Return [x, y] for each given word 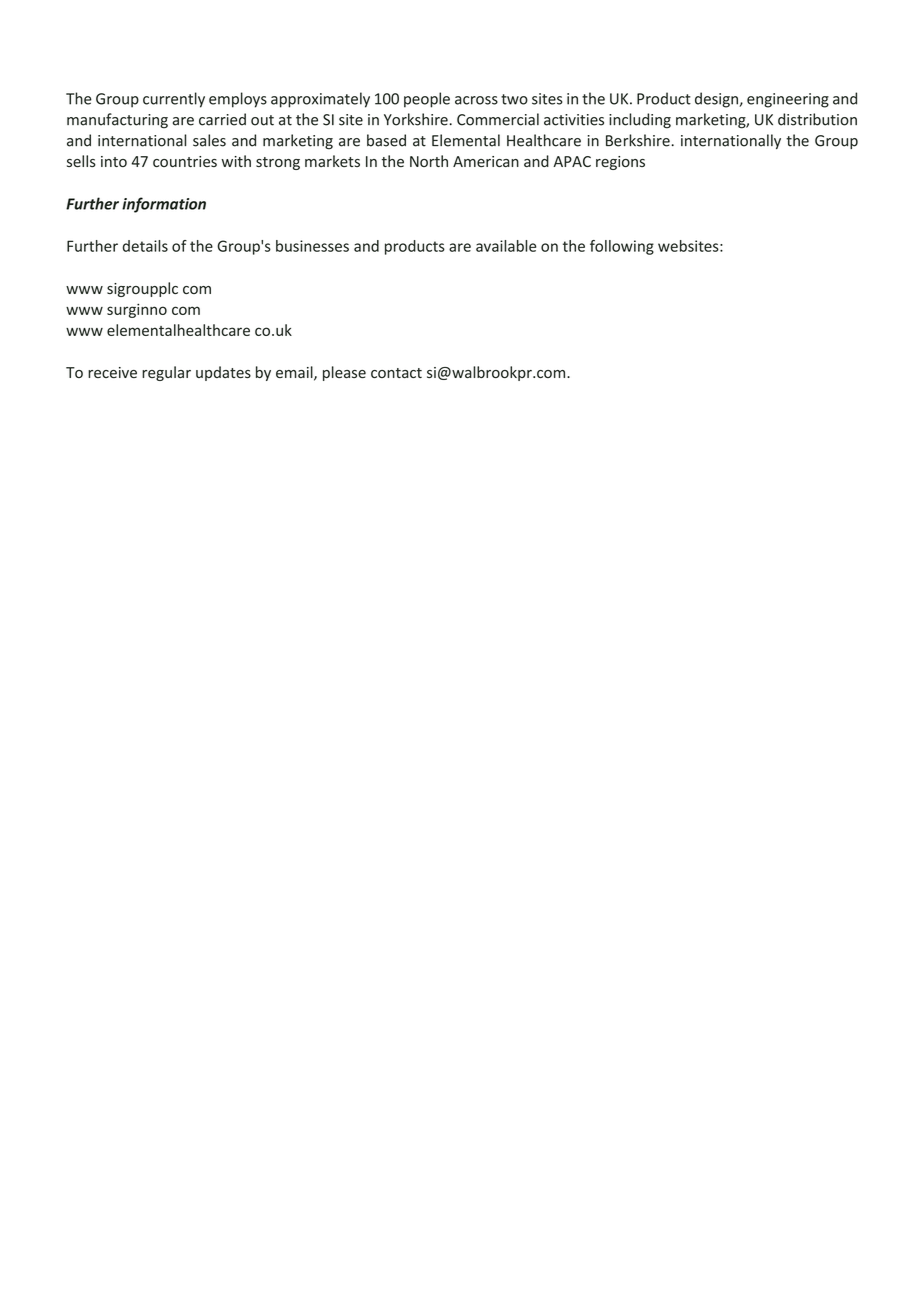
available [506, 246]
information [164, 205]
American [486, 161]
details [145, 246]
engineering [788, 100]
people [427, 100]
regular [166, 373]
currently [174, 100]
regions [620, 163]
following [622, 247]
